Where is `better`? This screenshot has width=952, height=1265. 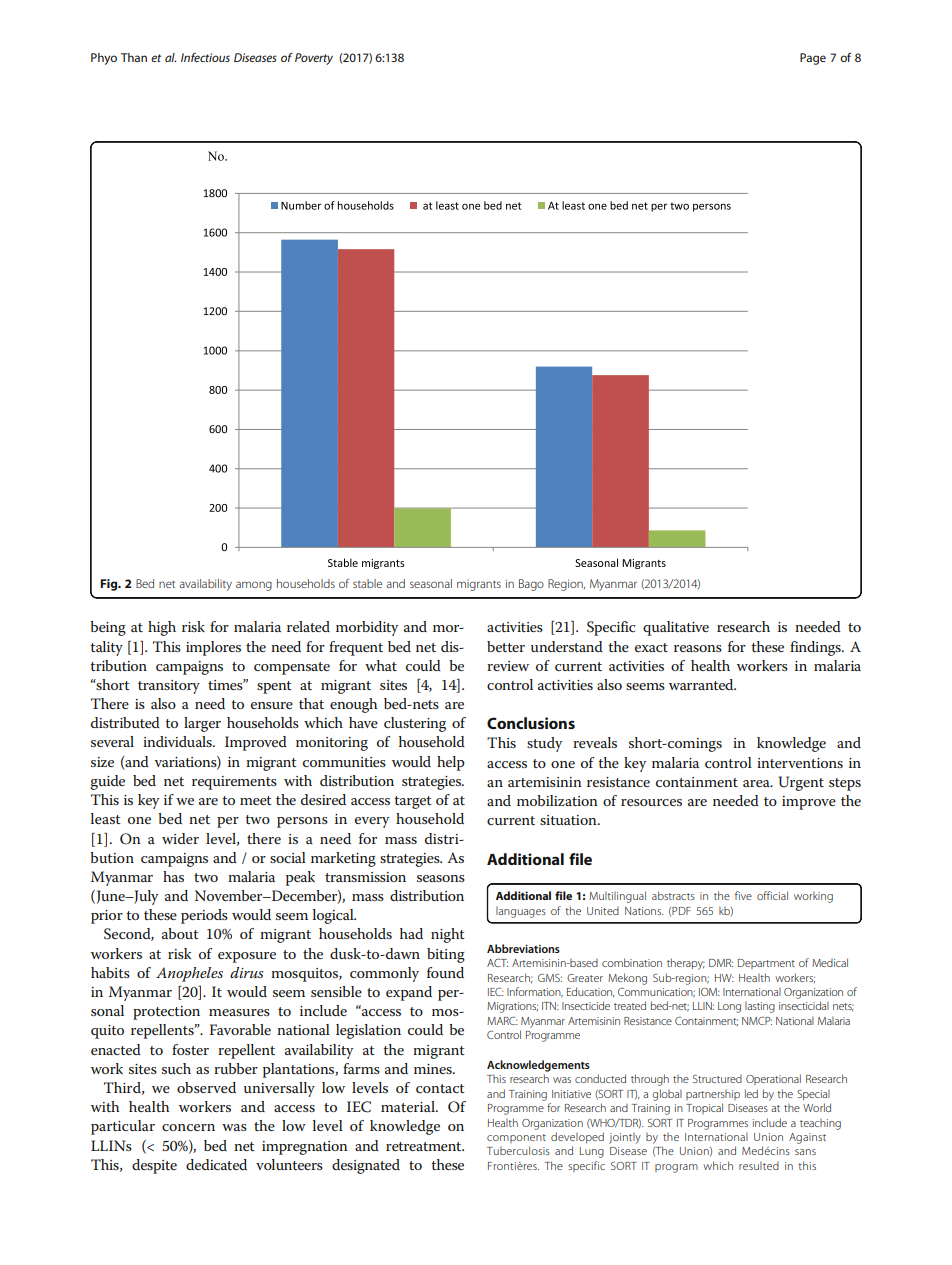 better is located at coordinates (506, 646).
